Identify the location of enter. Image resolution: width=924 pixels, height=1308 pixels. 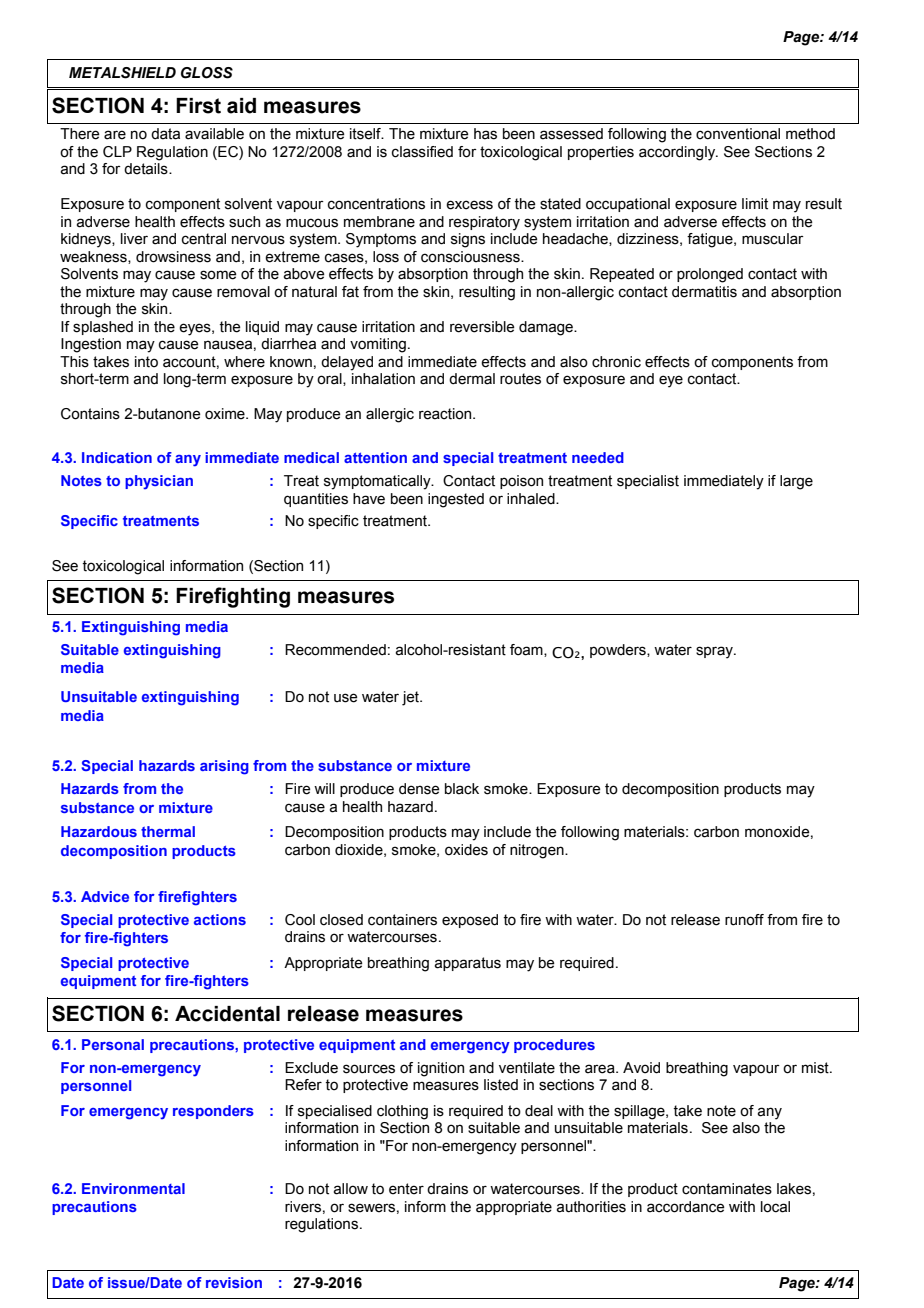
(406, 1189).
